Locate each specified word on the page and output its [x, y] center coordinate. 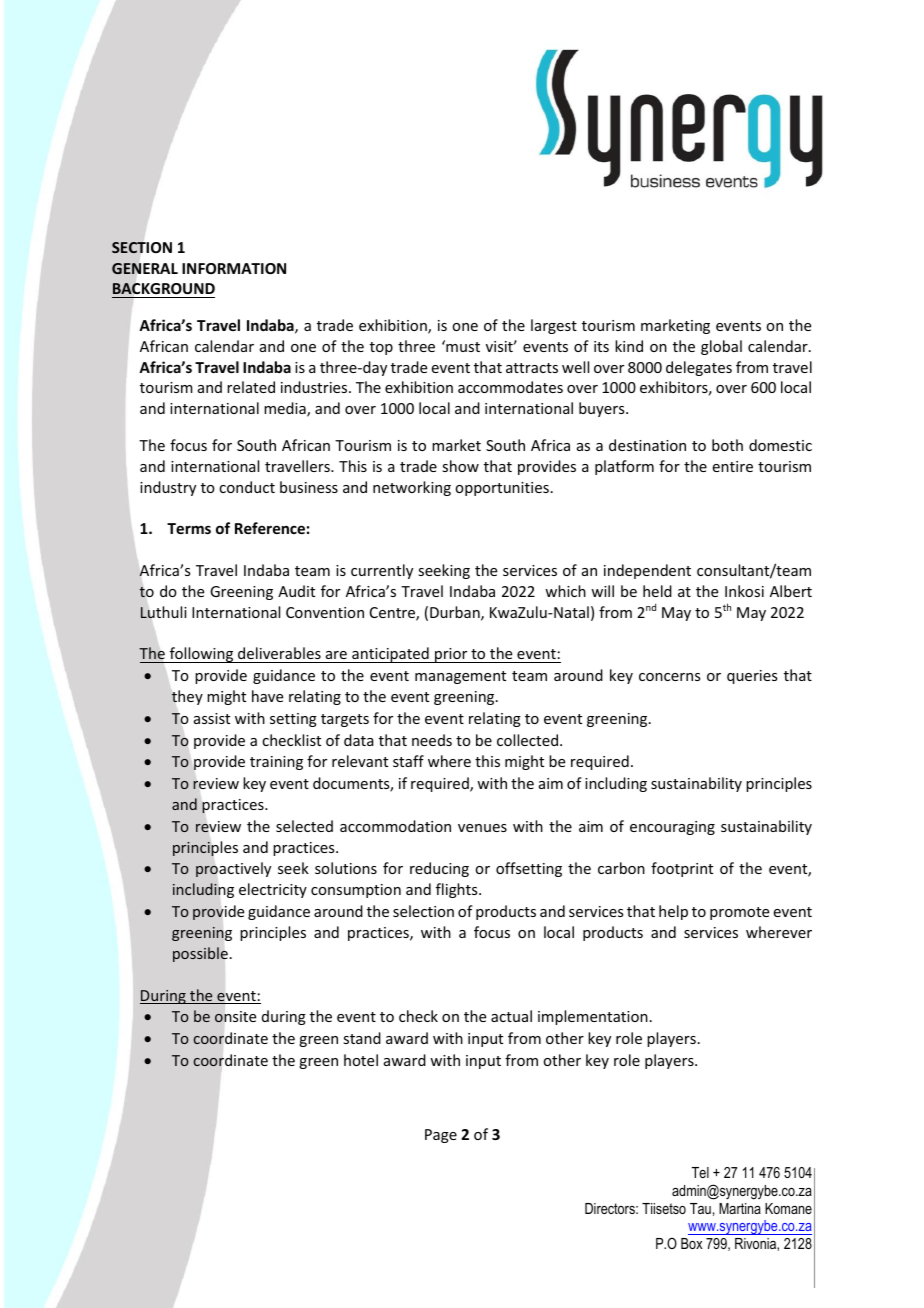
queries [752, 677]
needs [432, 740]
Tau [700, 1208]
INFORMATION [234, 268]
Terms [189, 528]
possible [200, 954]
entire [733, 466]
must [462, 346]
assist [212, 718]
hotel [361, 1060]
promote [739, 913]
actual [511, 1016]
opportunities [502, 489]
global [721, 347]
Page [441, 1136]
